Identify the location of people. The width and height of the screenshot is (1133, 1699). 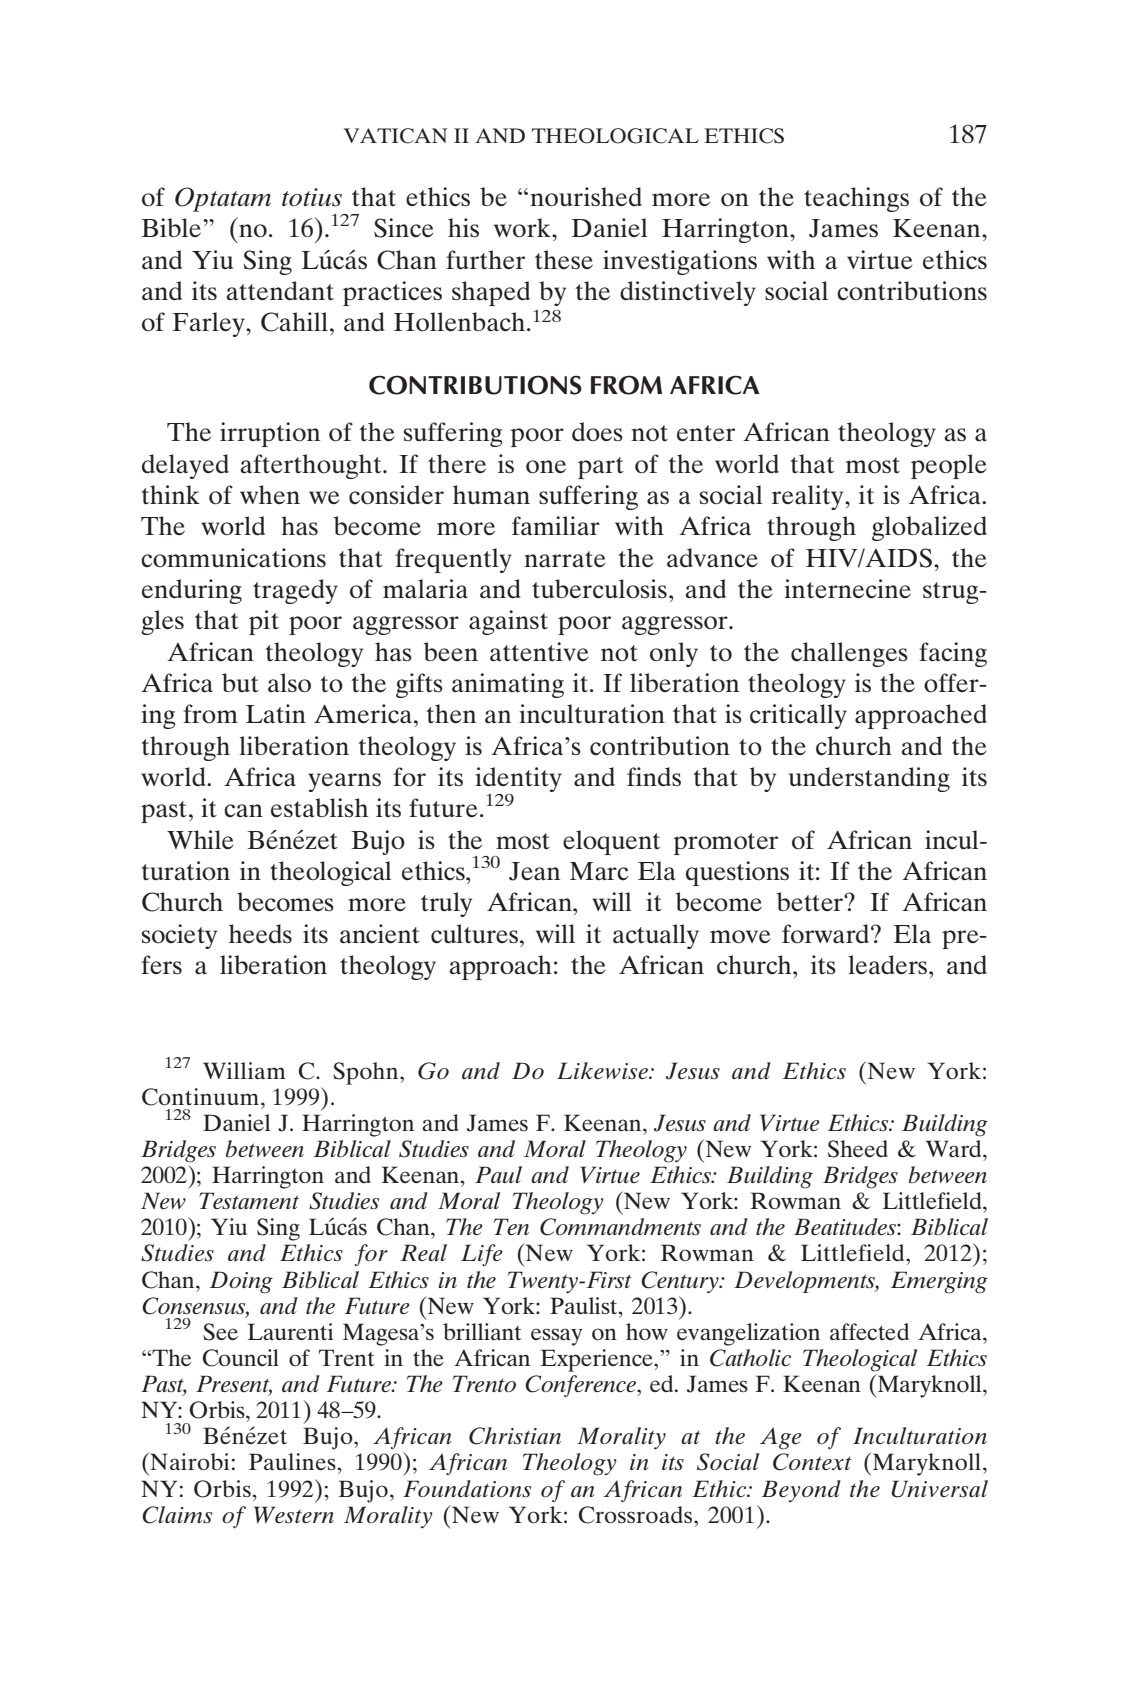
(949, 466).
